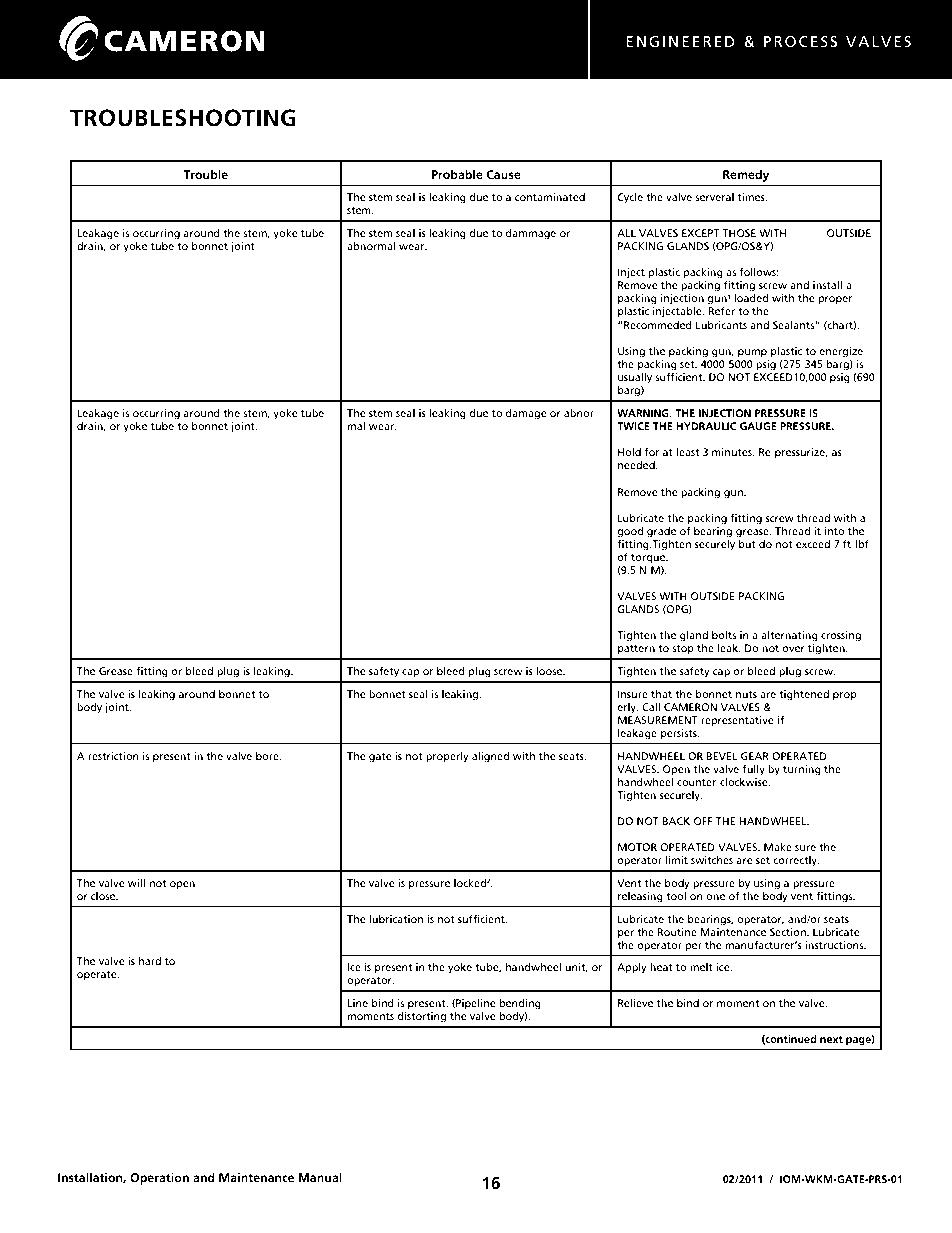 This screenshot has width=952, height=1233. What do you see at coordinates (752, 353) in the screenshot?
I see `pump` at bounding box center [752, 353].
